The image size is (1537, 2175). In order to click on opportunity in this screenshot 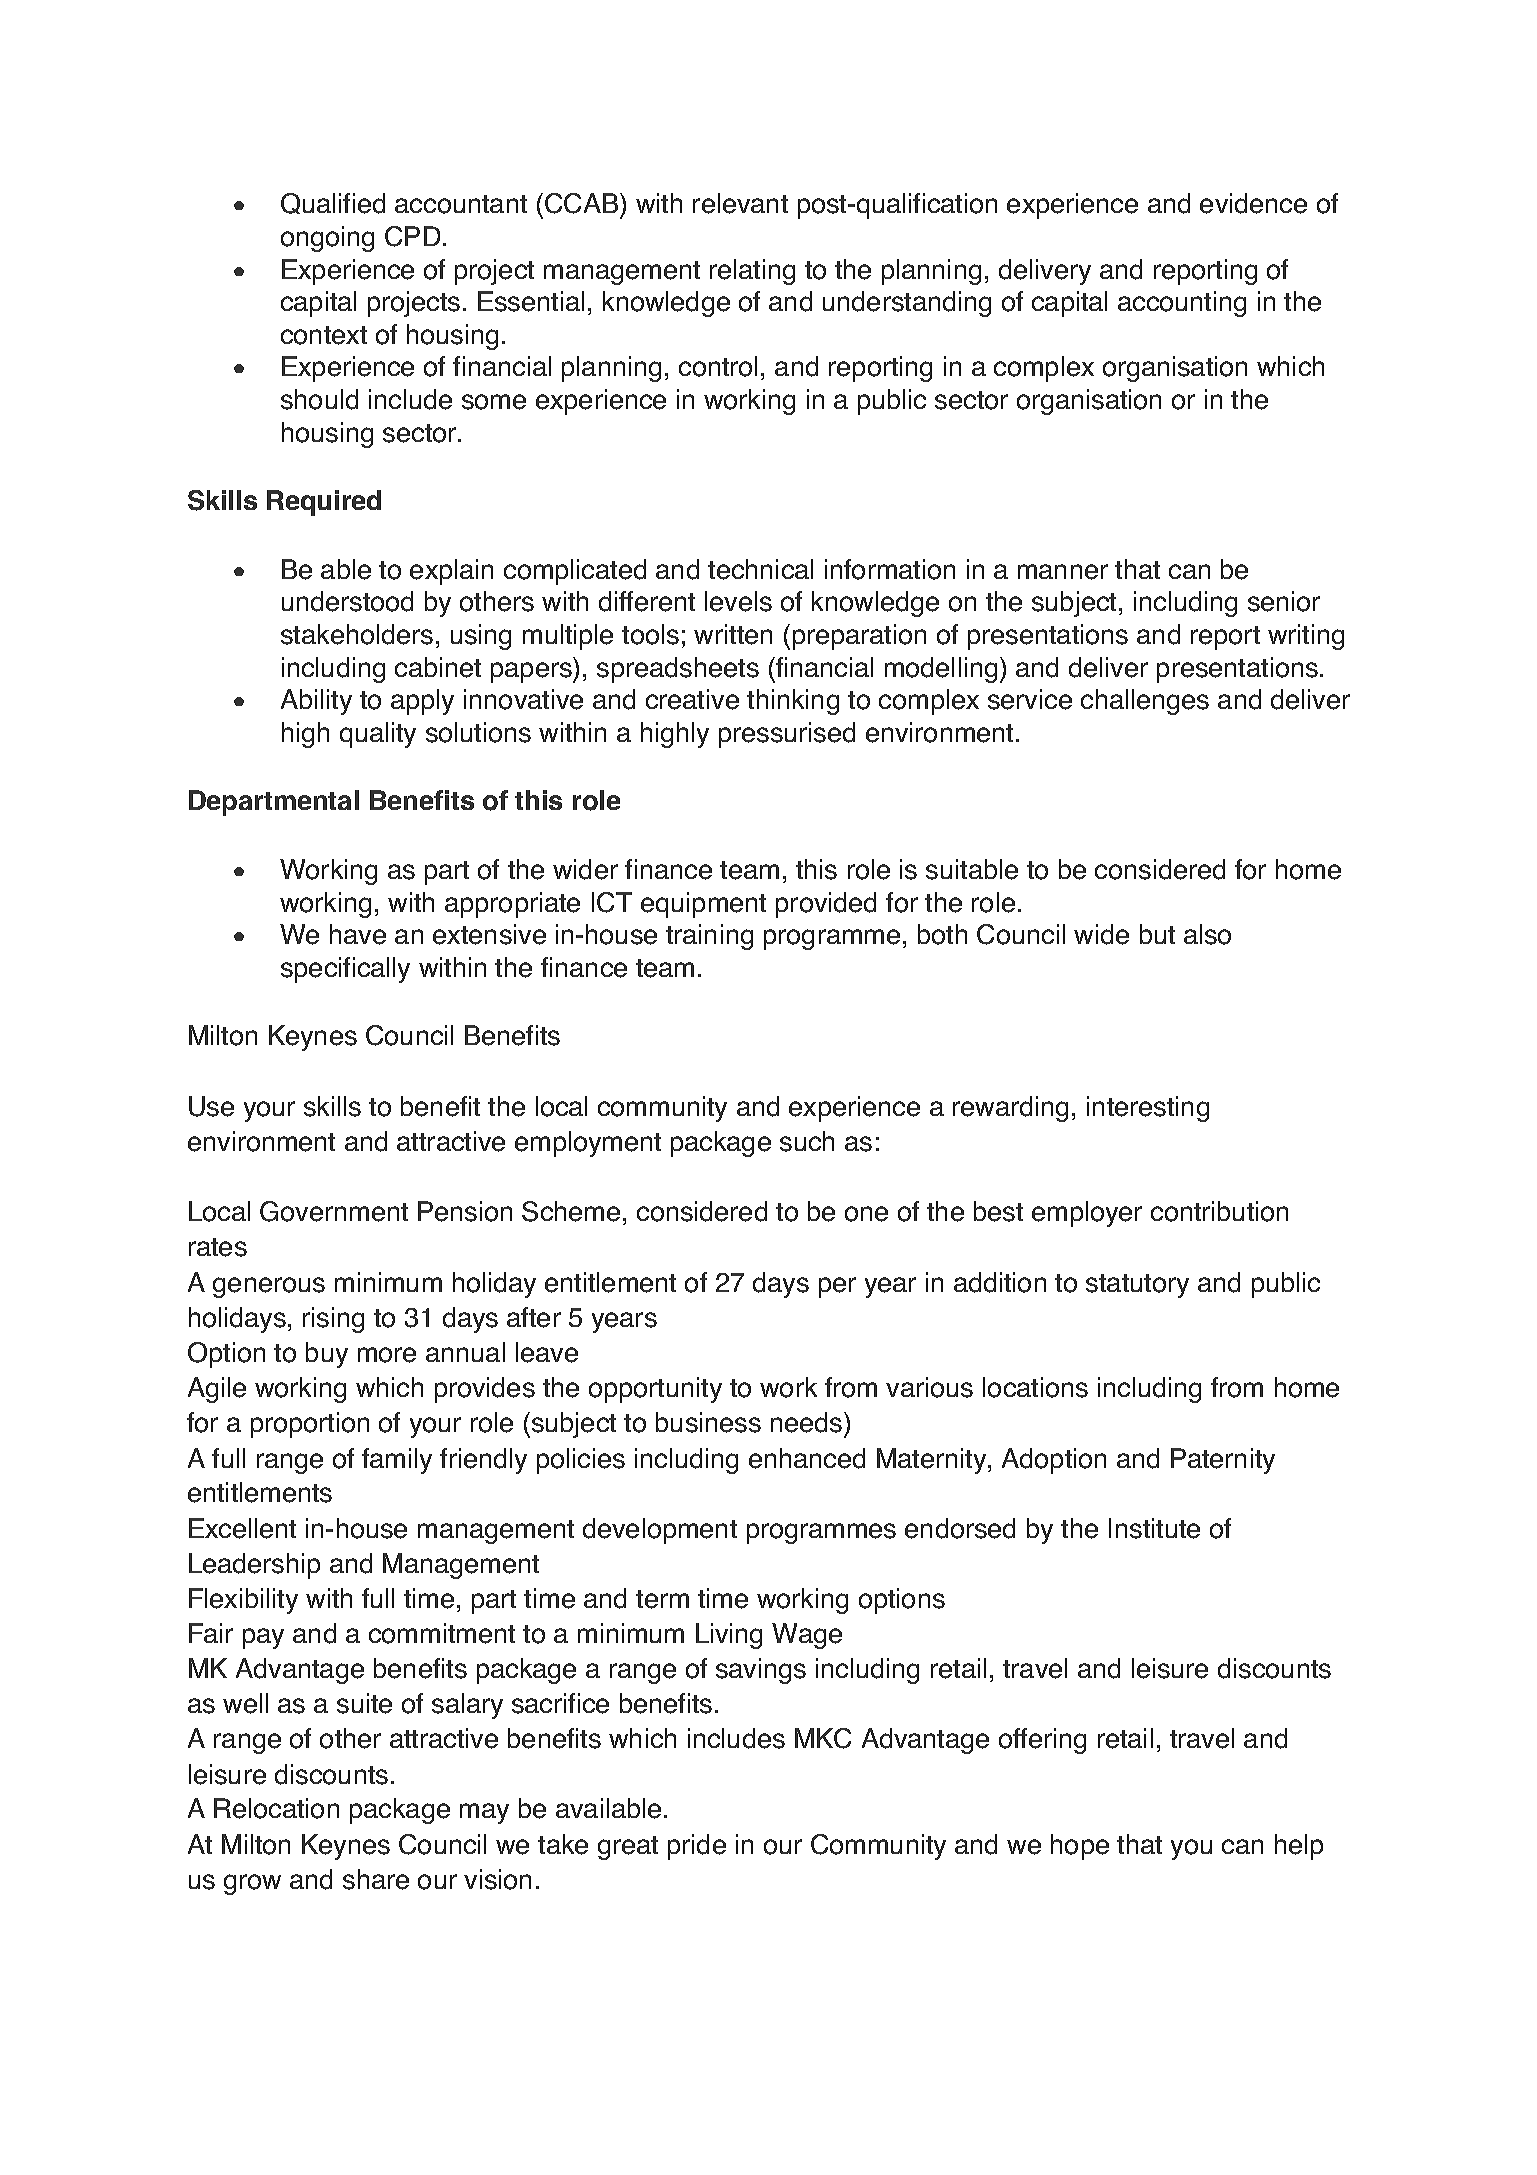, I will do `click(655, 1390)`.
